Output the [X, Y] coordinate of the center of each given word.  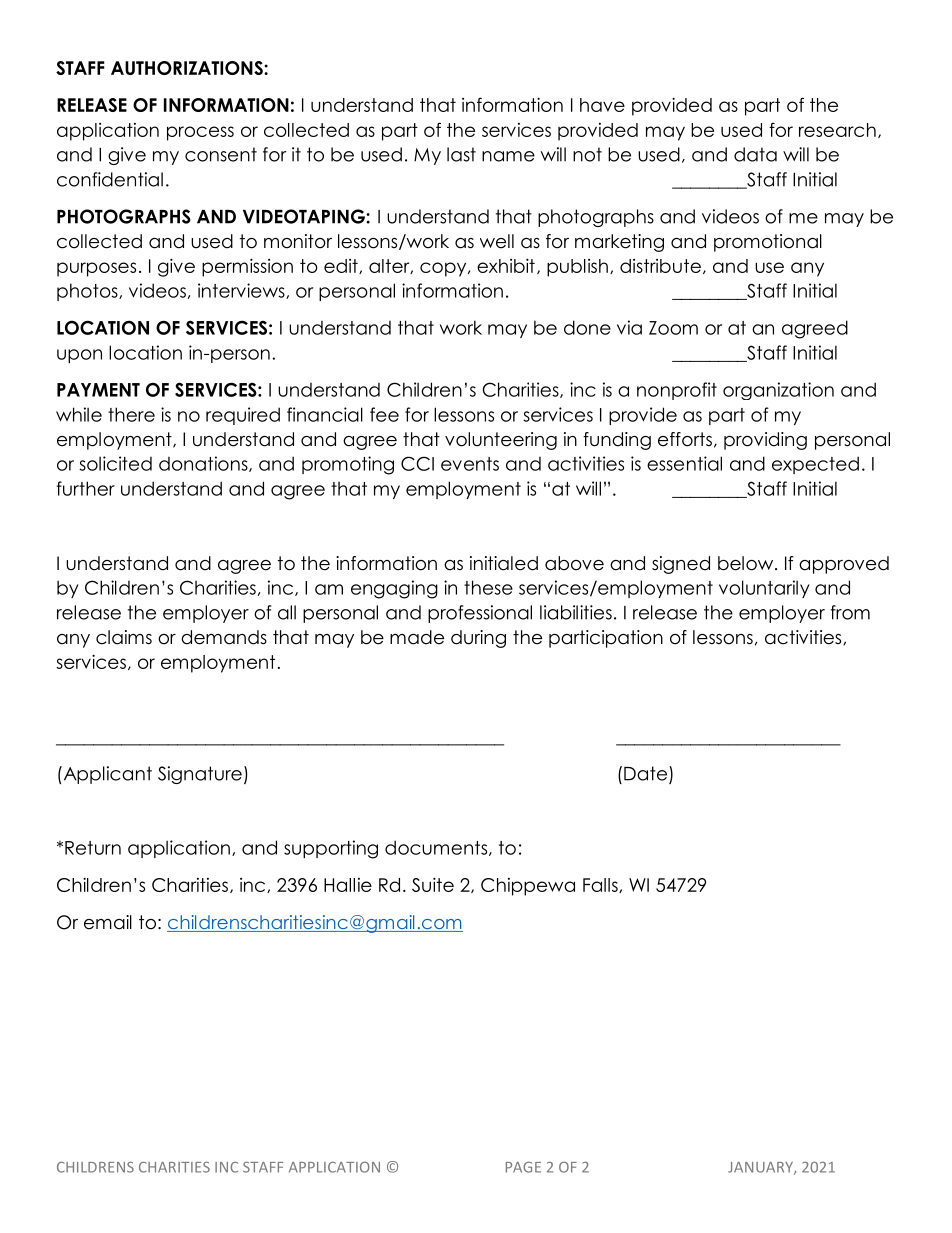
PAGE [523, 1167]
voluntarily [764, 589]
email [108, 922]
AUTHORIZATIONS [188, 68]
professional [480, 614]
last [461, 154]
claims [124, 637]
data [755, 154]
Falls [601, 885]
